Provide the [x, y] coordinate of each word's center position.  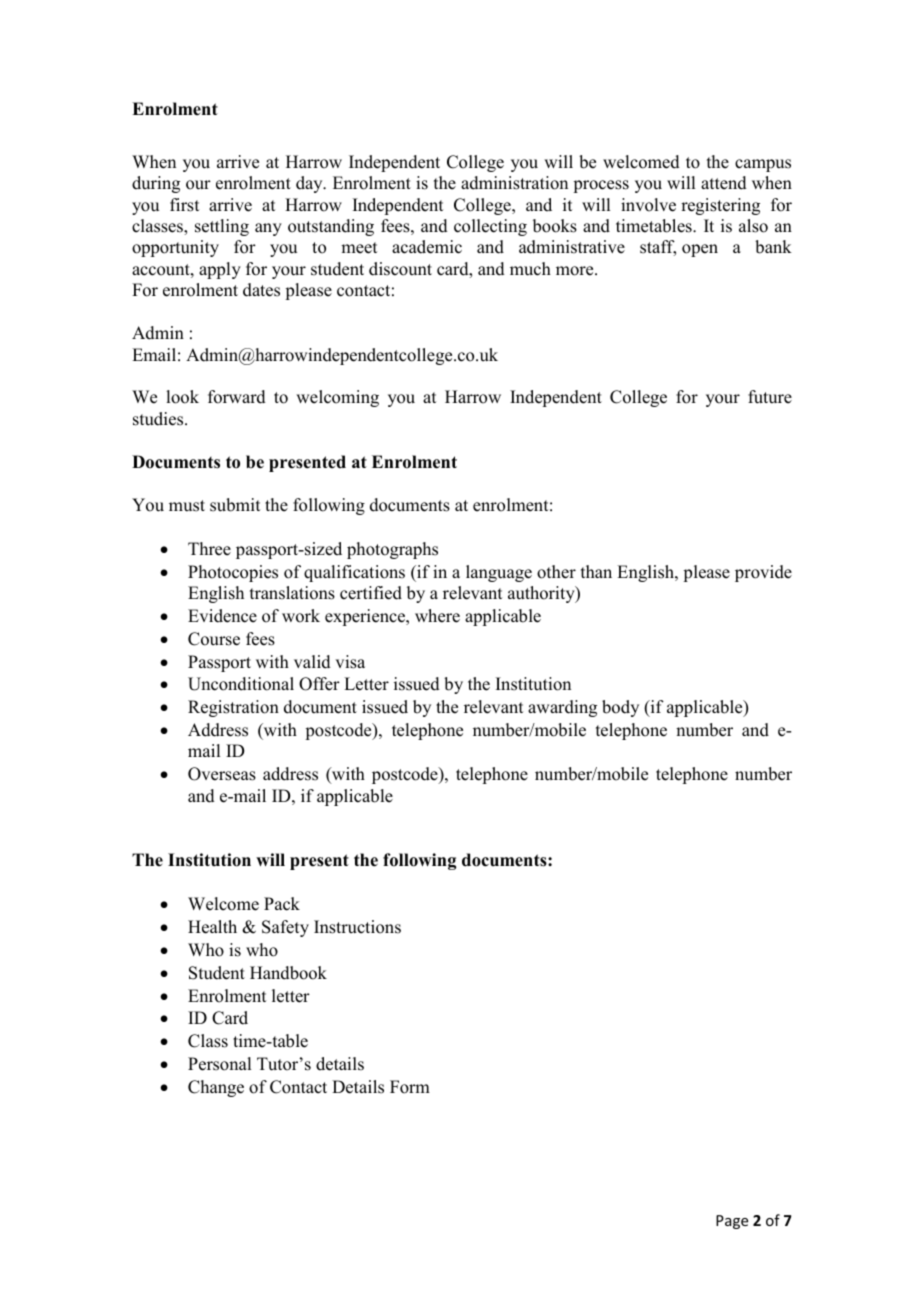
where [437, 616]
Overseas [222, 774]
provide [763, 573]
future [770, 397]
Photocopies [233, 573]
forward [237, 397]
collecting [490, 227]
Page [732, 1222]
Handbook [288, 973]
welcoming [337, 398]
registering [720, 206]
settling [222, 227]
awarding [562, 708]
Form [410, 1087]
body [620, 708]
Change [216, 1088]
